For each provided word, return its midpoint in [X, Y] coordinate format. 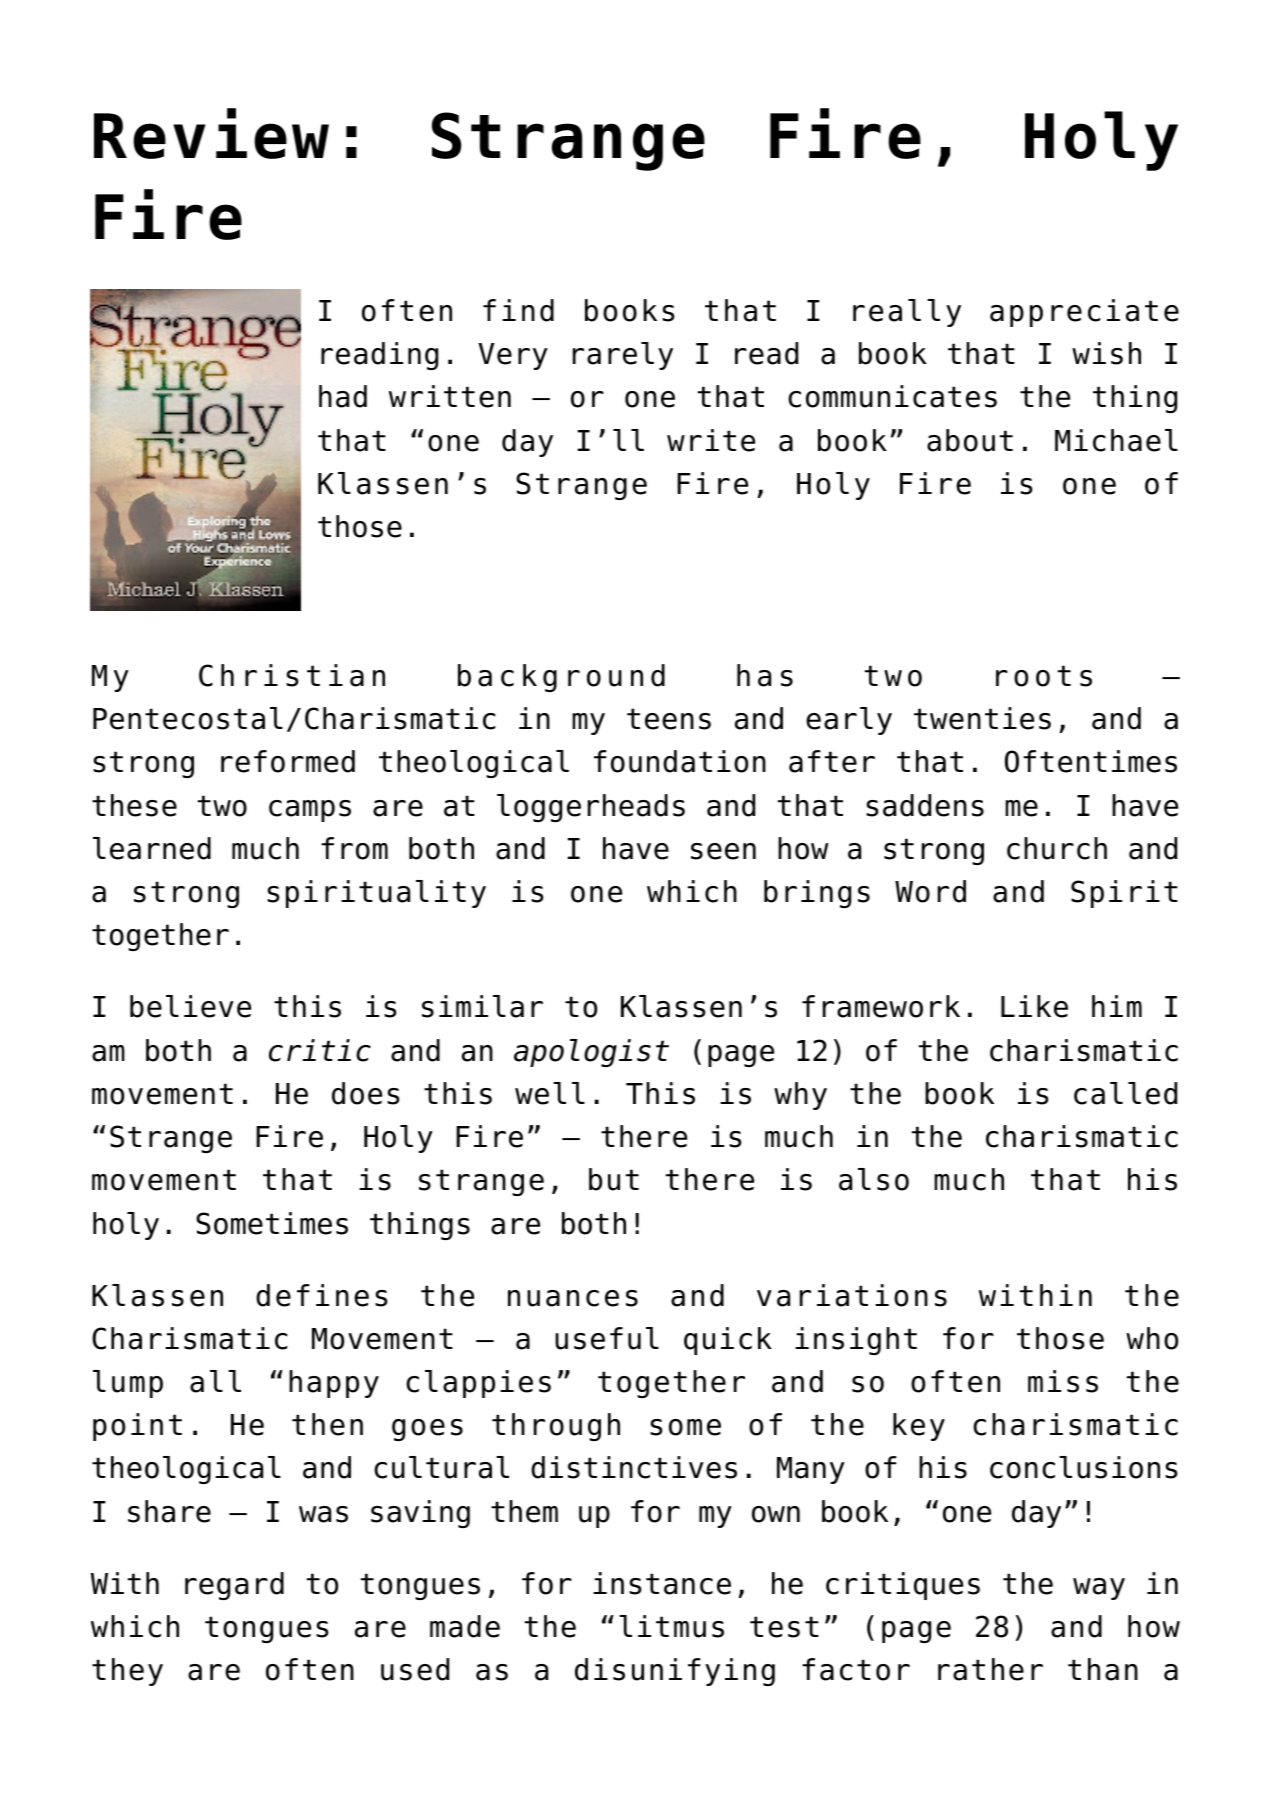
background [561, 678]
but [614, 1179]
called [1125, 1093]
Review [211, 133]
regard [234, 1586]
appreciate [1084, 313]
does [366, 1093]
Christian [292, 675]
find [518, 310]
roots [1044, 676]
